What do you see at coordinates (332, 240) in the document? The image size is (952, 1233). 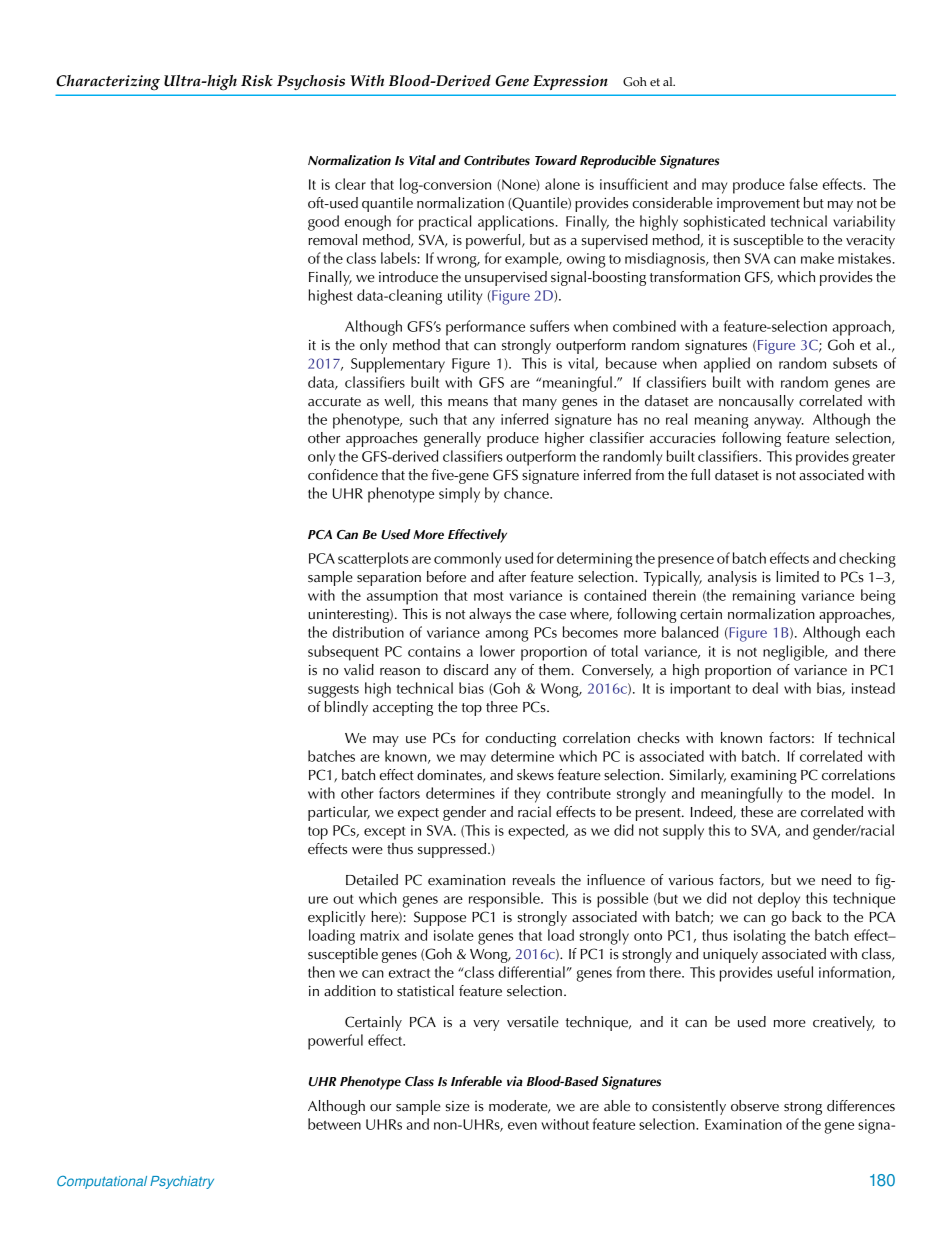 I see `removal` at bounding box center [332, 240].
